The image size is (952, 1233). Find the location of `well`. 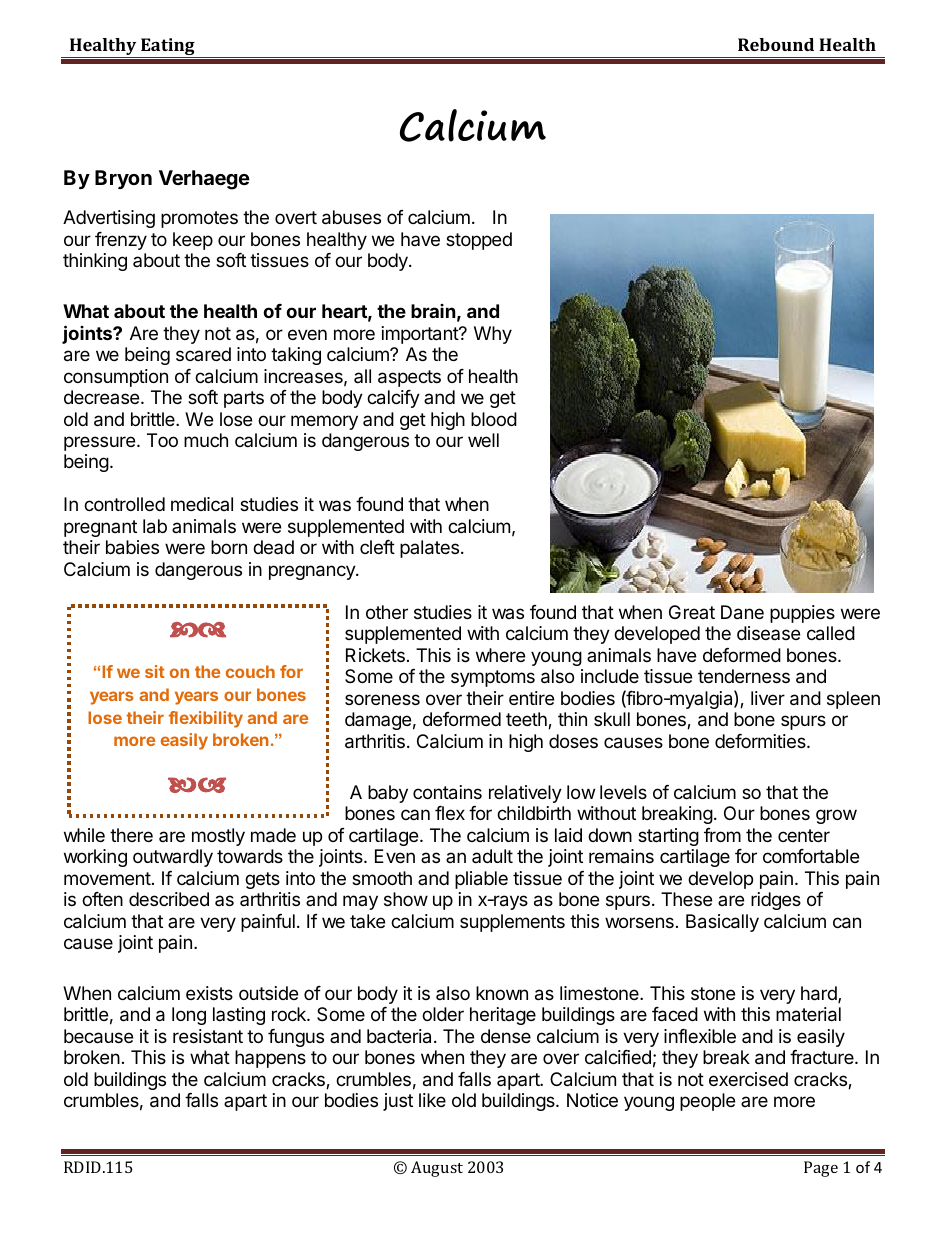

well is located at coordinates (483, 440).
